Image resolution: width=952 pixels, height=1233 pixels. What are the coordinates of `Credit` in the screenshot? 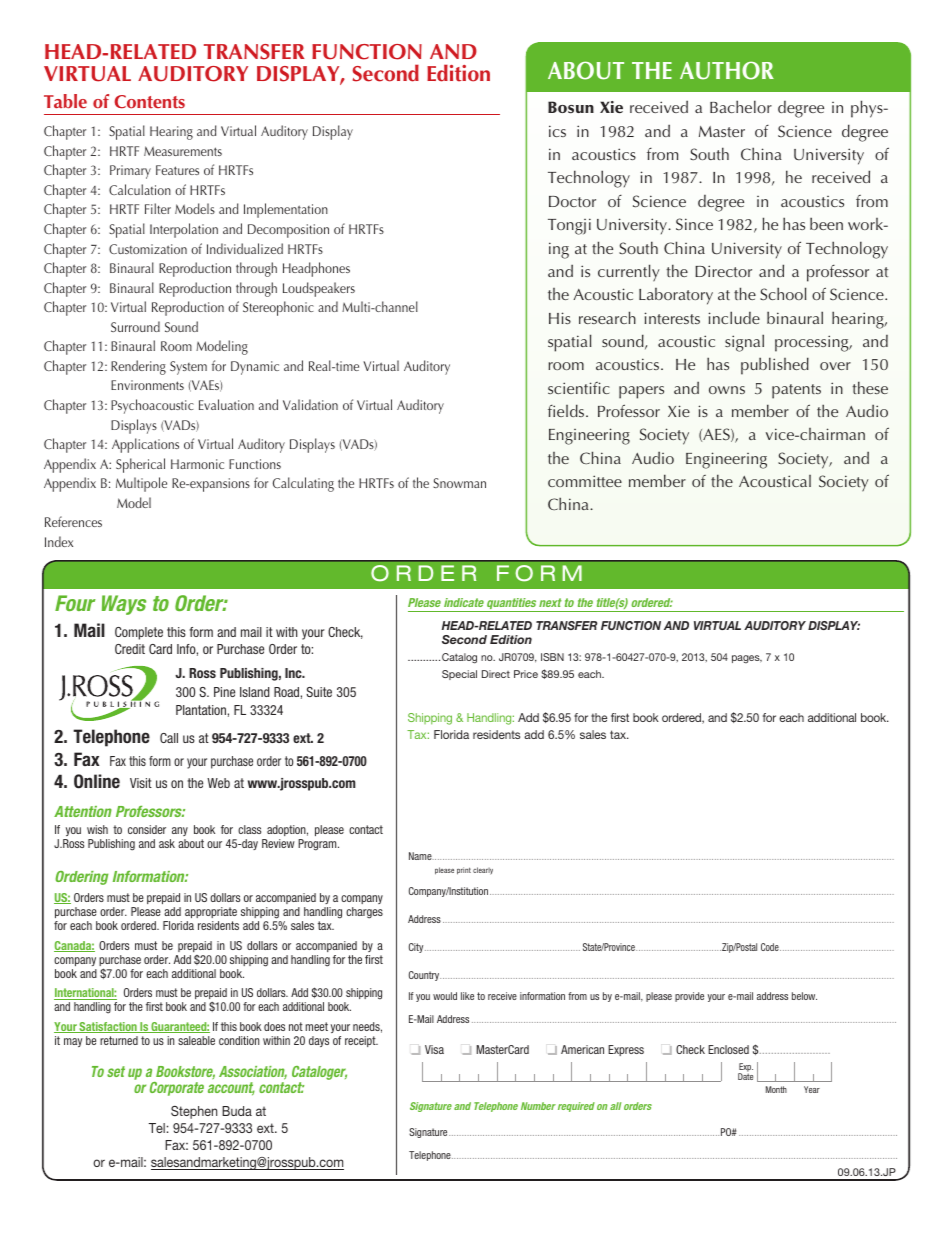 It's located at (130, 649).
